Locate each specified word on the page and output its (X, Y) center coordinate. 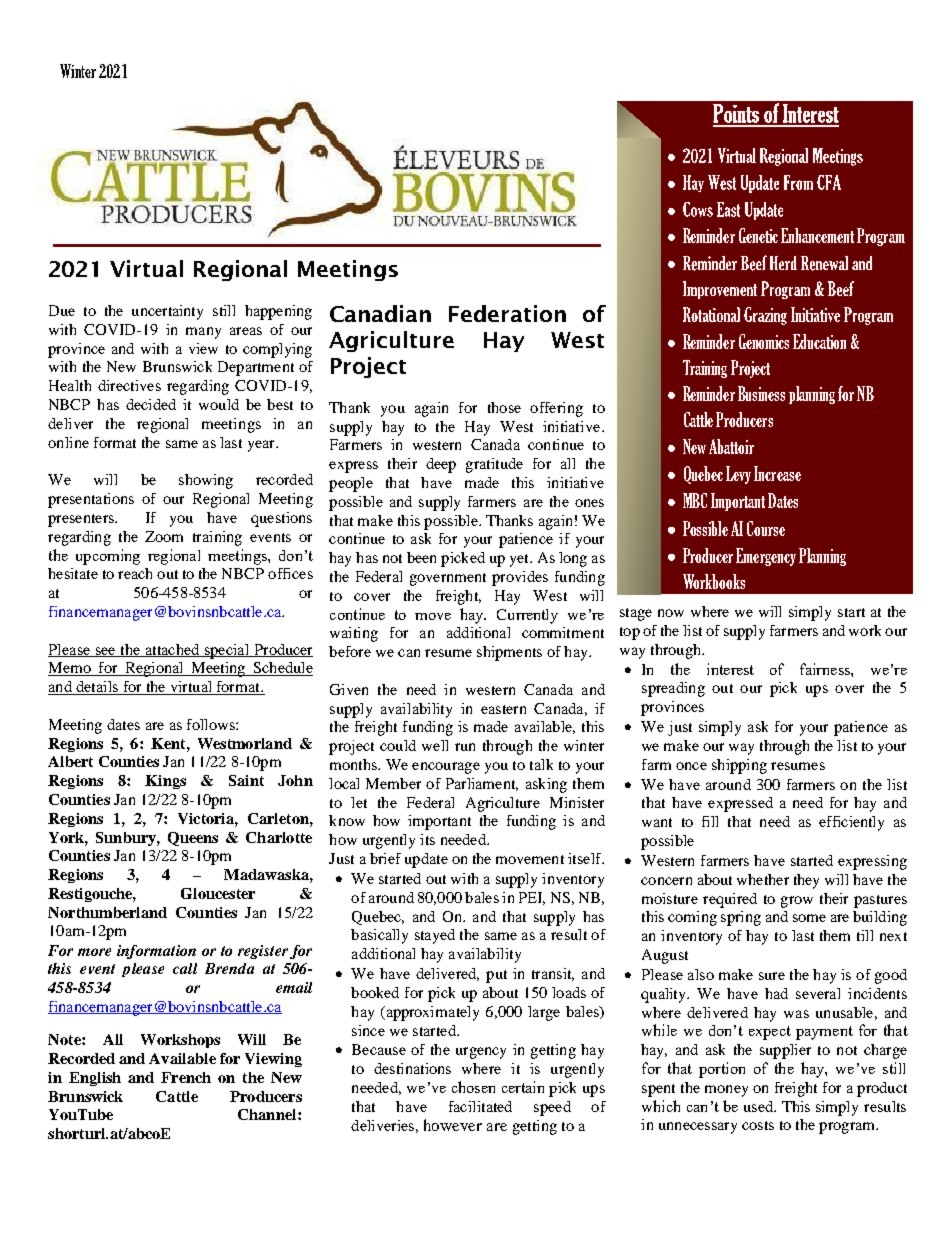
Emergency (766, 557)
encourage (446, 768)
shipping (739, 766)
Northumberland (107, 912)
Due (62, 310)
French (186, 1077)
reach (135, 573)
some (809, 918)
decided (151, 404)
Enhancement (817, 235)
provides (520, 578)
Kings (165, 782)
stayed (435, 936)
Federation (507, 313)
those (504, 407)
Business (761, 393)
